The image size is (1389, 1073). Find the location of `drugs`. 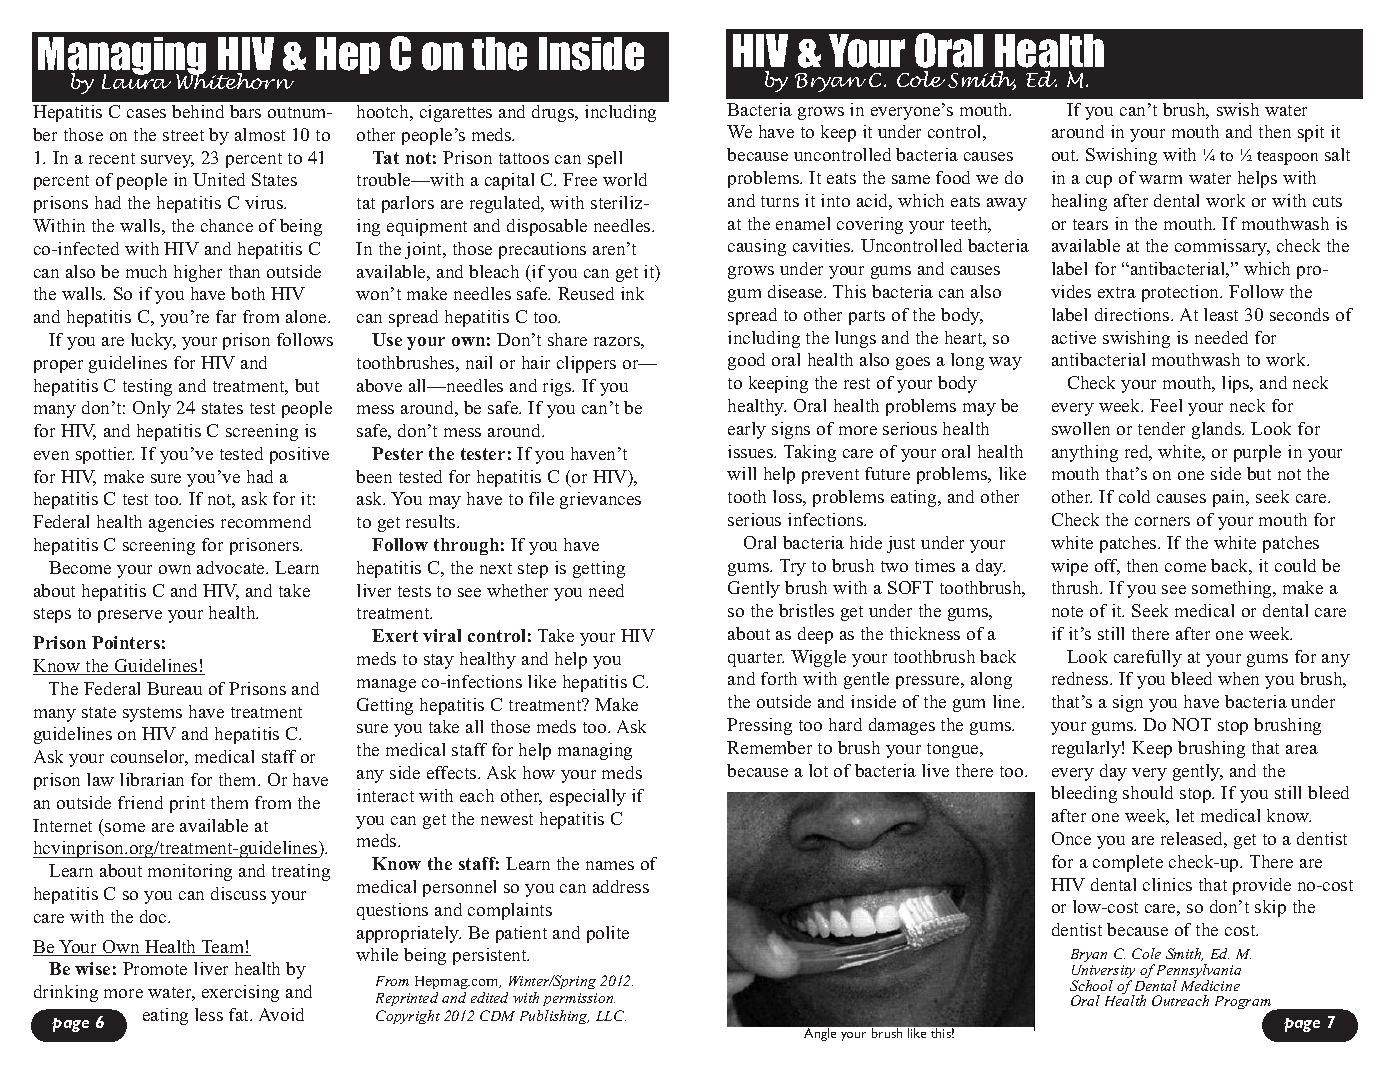

drugs is located at coordinates (554, 113).
